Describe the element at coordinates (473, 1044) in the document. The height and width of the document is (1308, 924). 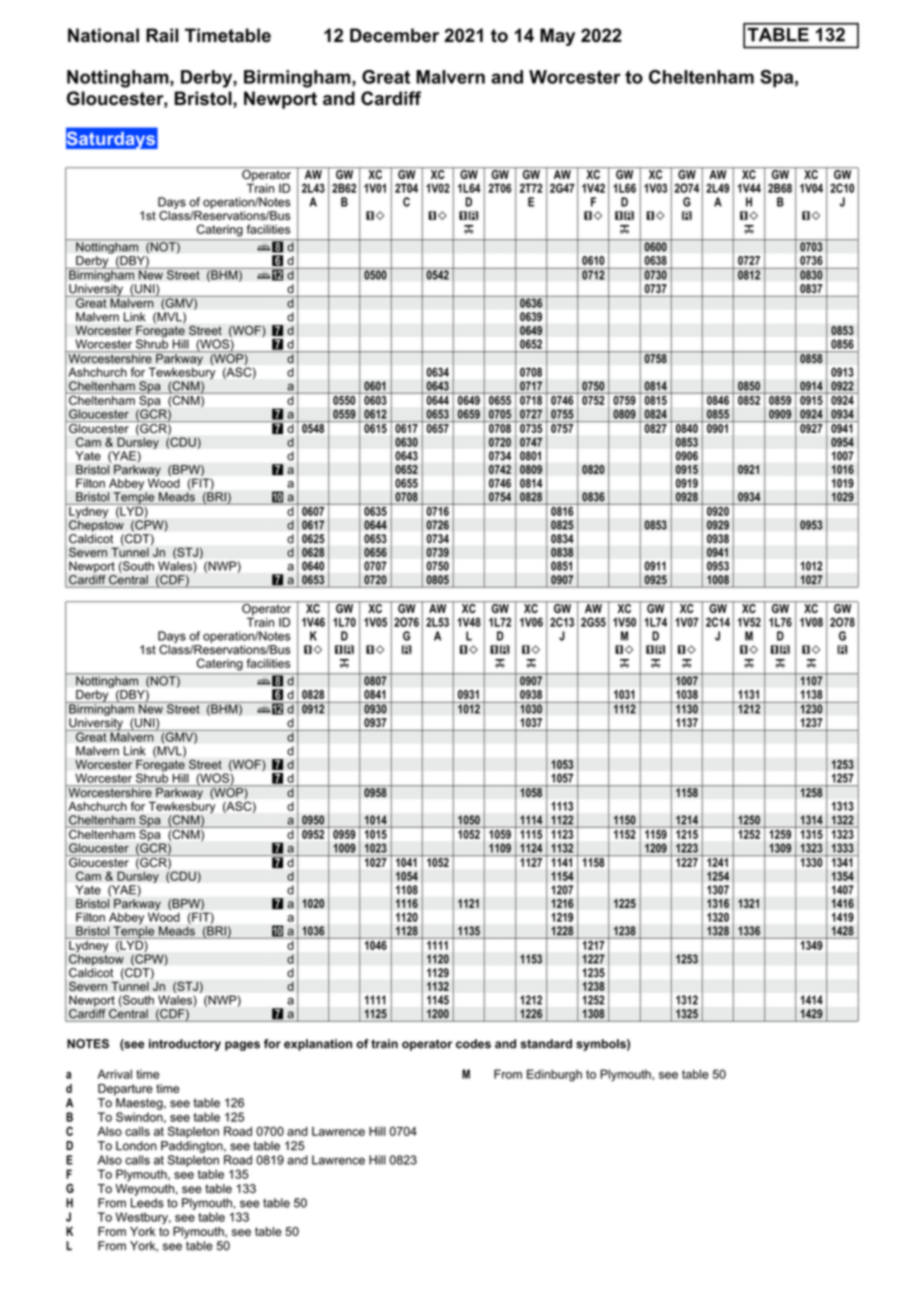
I see `codes` at that location.
